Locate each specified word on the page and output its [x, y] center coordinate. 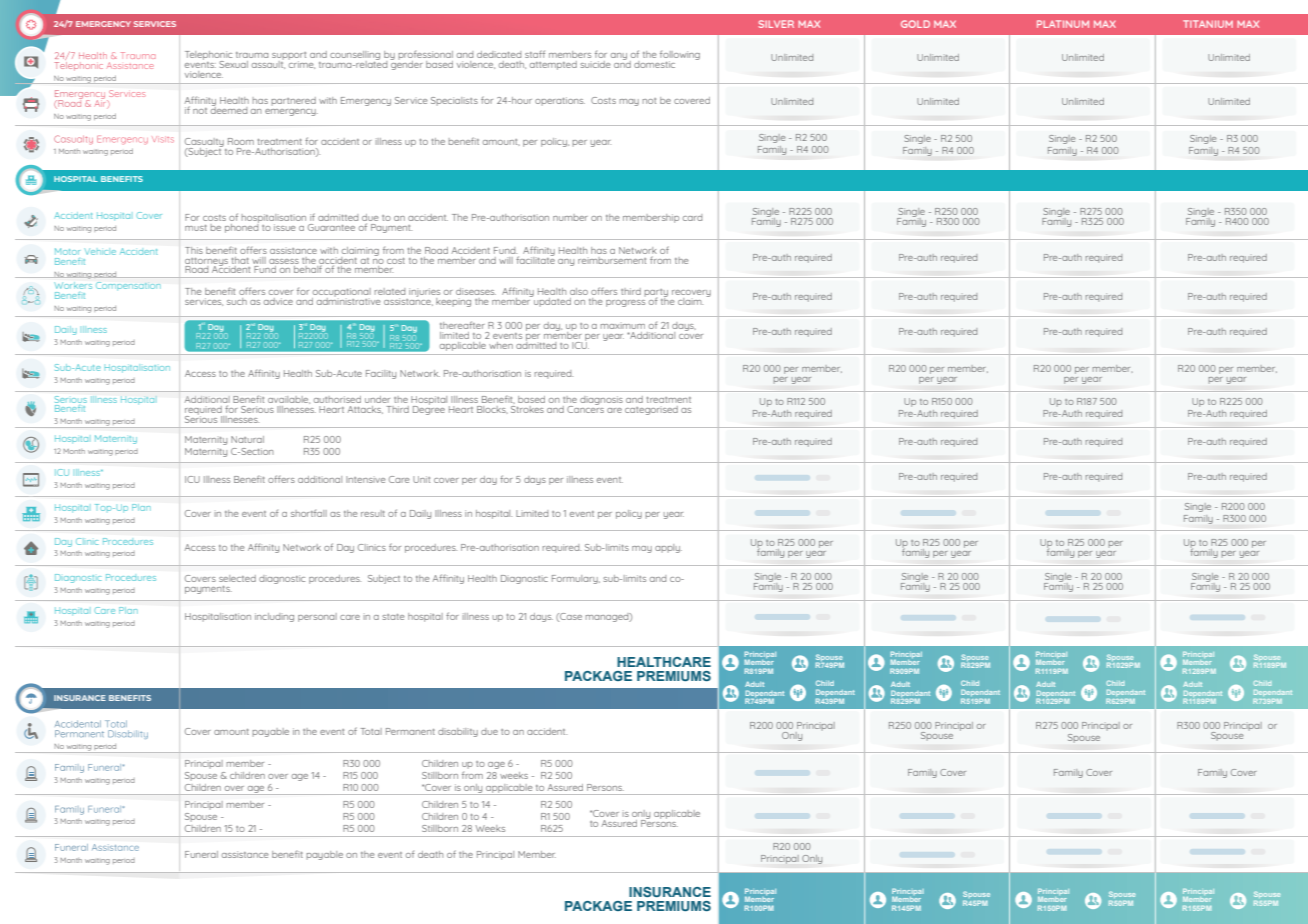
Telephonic [208, 56]
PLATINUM [1063, 24]
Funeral [201, 854]
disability [458, 732]
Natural [247, 439]
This [194, 250]
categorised [651, 410]
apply [668, 548]
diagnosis [601, 400]
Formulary [576, 579]
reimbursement [612, 260]
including [274, 617]
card [692, 217]
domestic [654, 64]
